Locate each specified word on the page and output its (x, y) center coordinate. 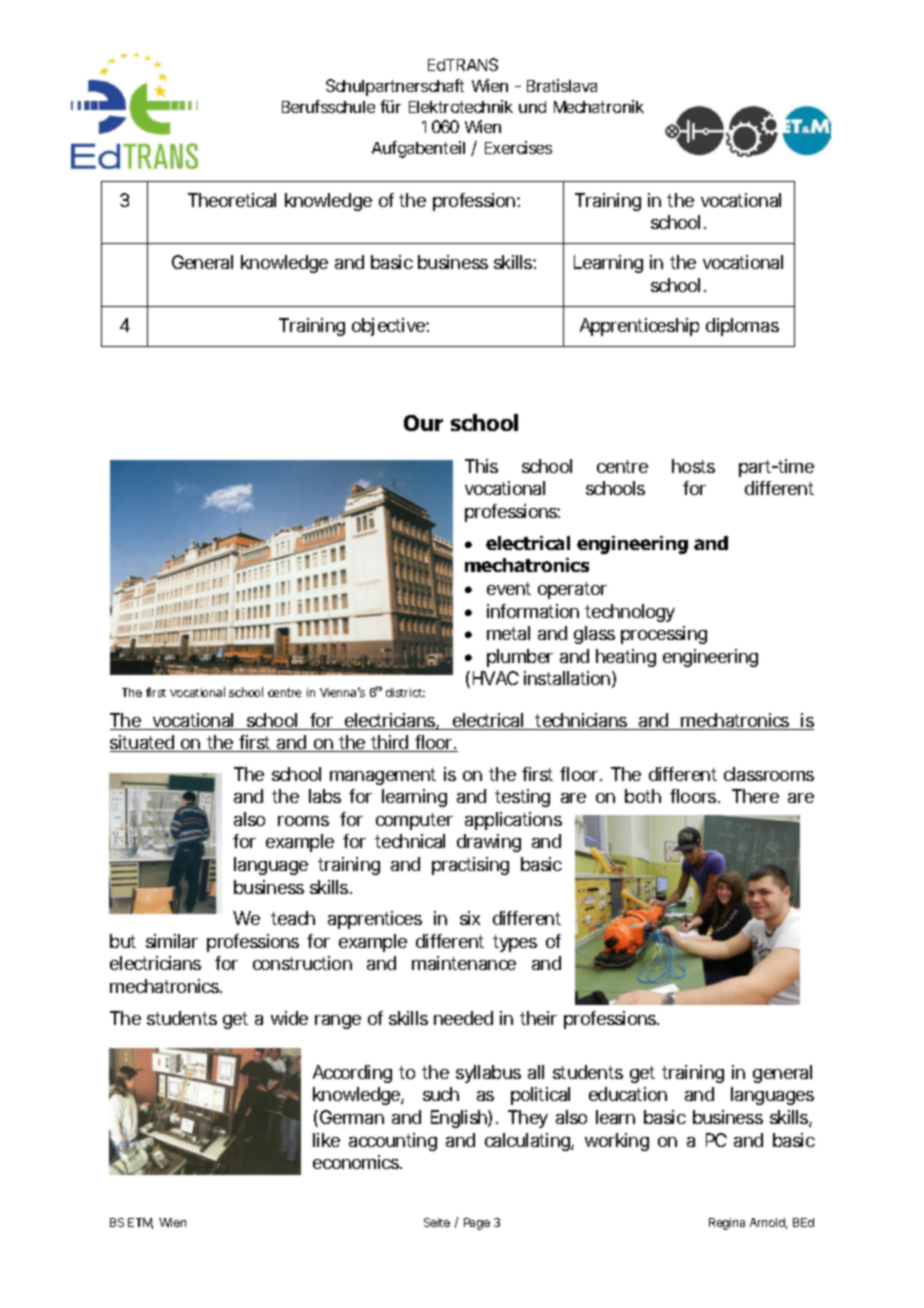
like (326, 1140)
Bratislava (562, 85)
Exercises (518, 147)
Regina (727, 1224)
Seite (437, 1222)
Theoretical (232, 200)
